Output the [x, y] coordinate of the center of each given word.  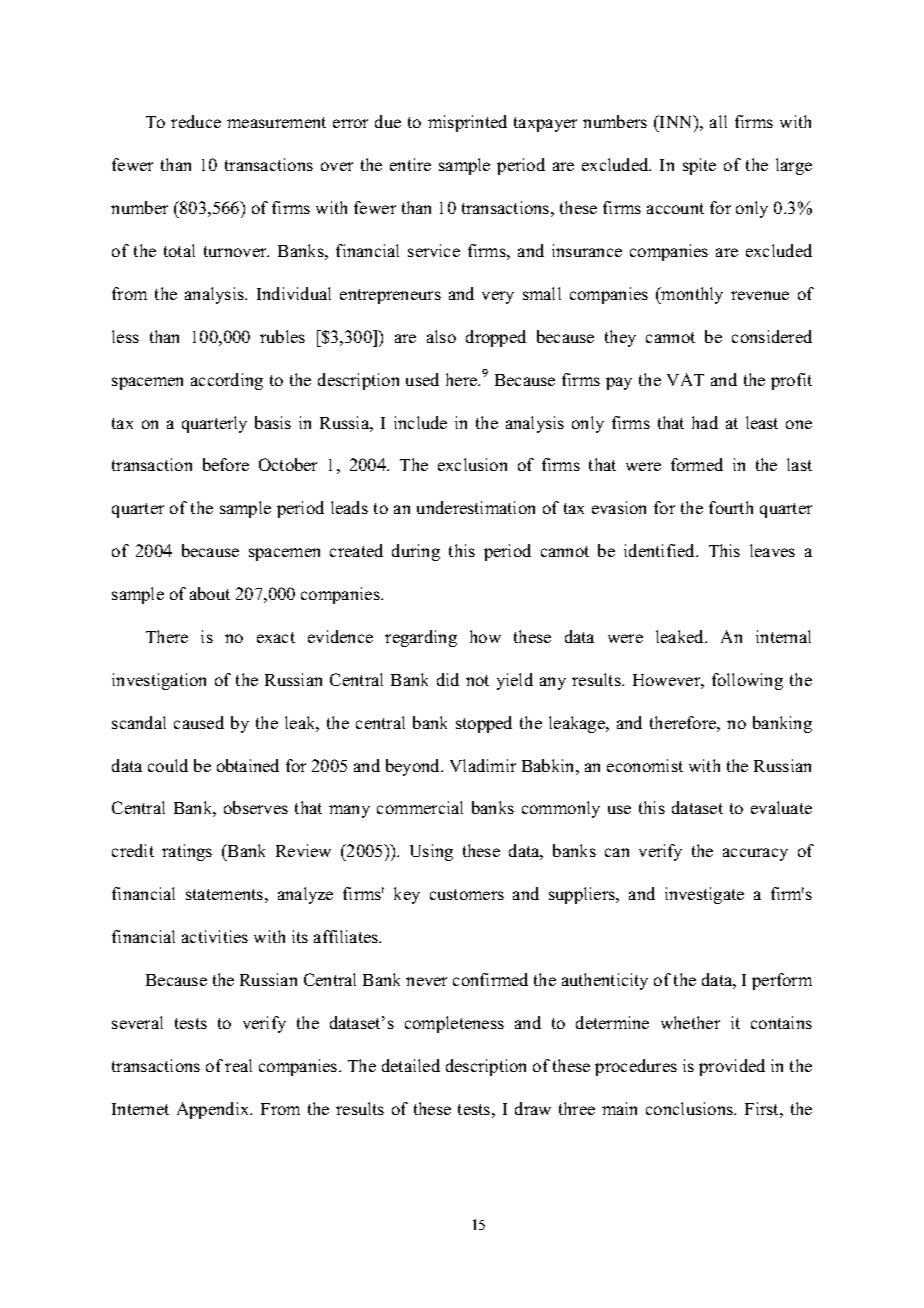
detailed [411, 1065]
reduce [196, 121]
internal [783, 636]
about [210, 593]
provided [732, 1067]
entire [410, 164]
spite [699, 166]
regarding [421, 638]
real [238, 1065]
